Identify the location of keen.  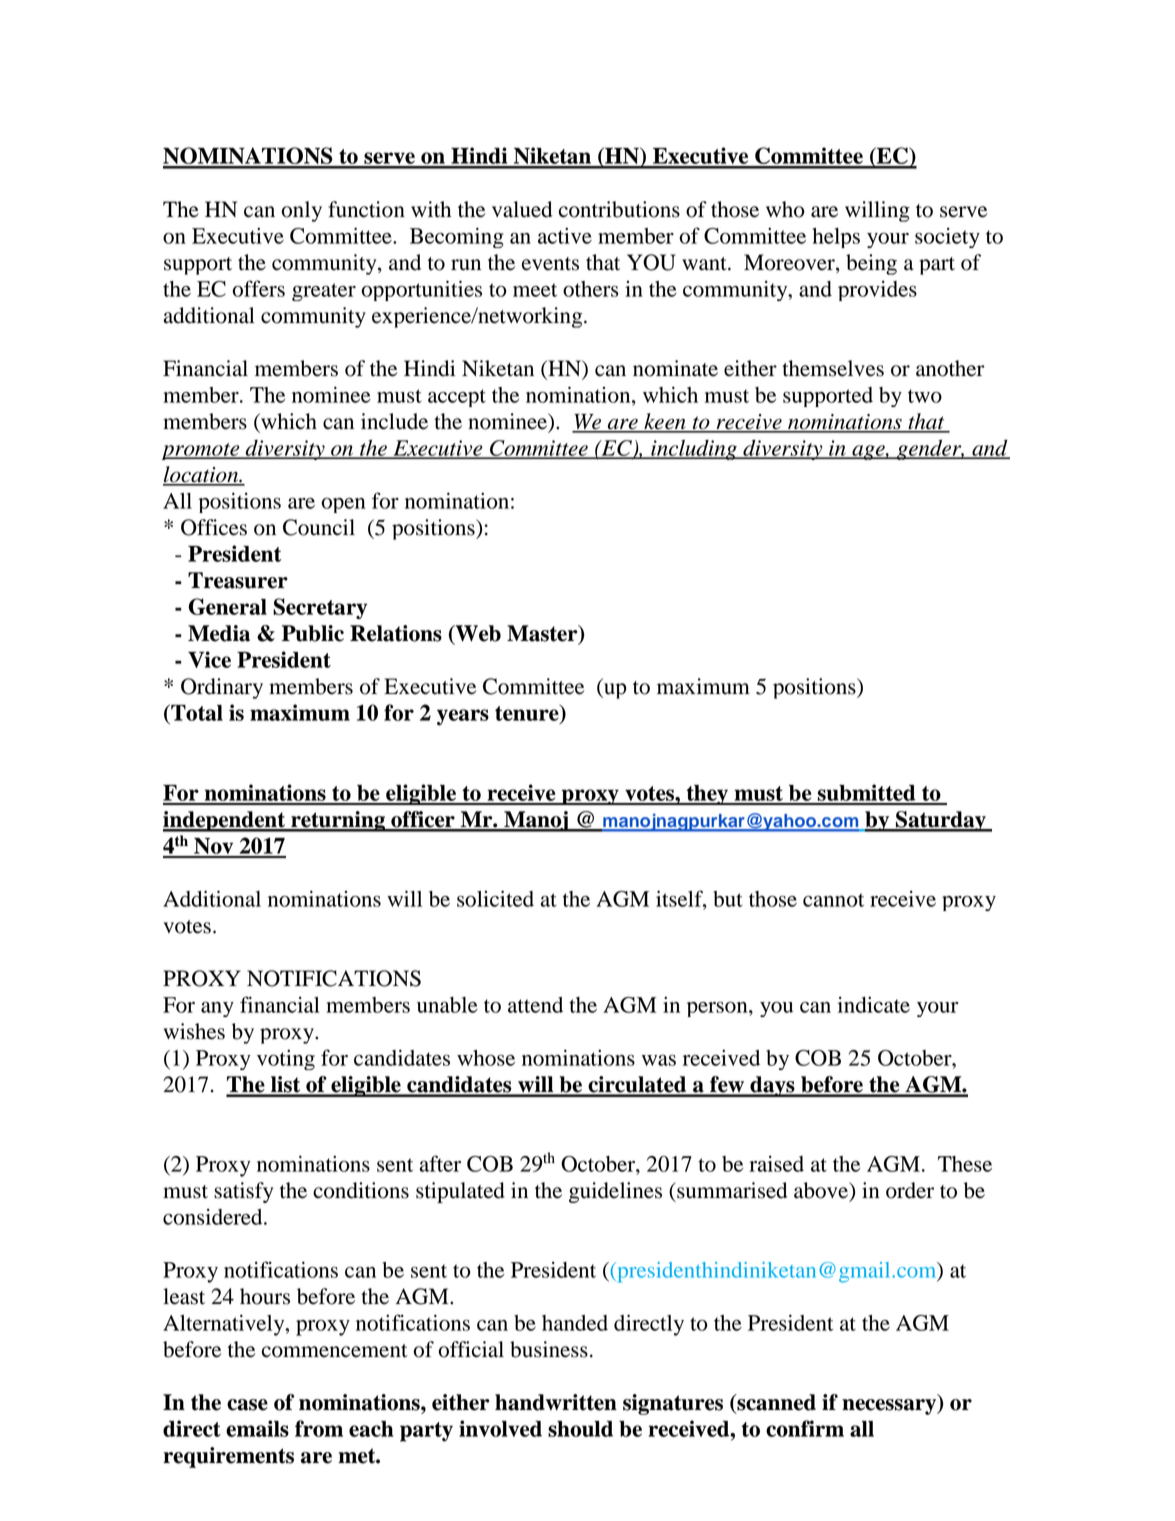
(665, 422).
